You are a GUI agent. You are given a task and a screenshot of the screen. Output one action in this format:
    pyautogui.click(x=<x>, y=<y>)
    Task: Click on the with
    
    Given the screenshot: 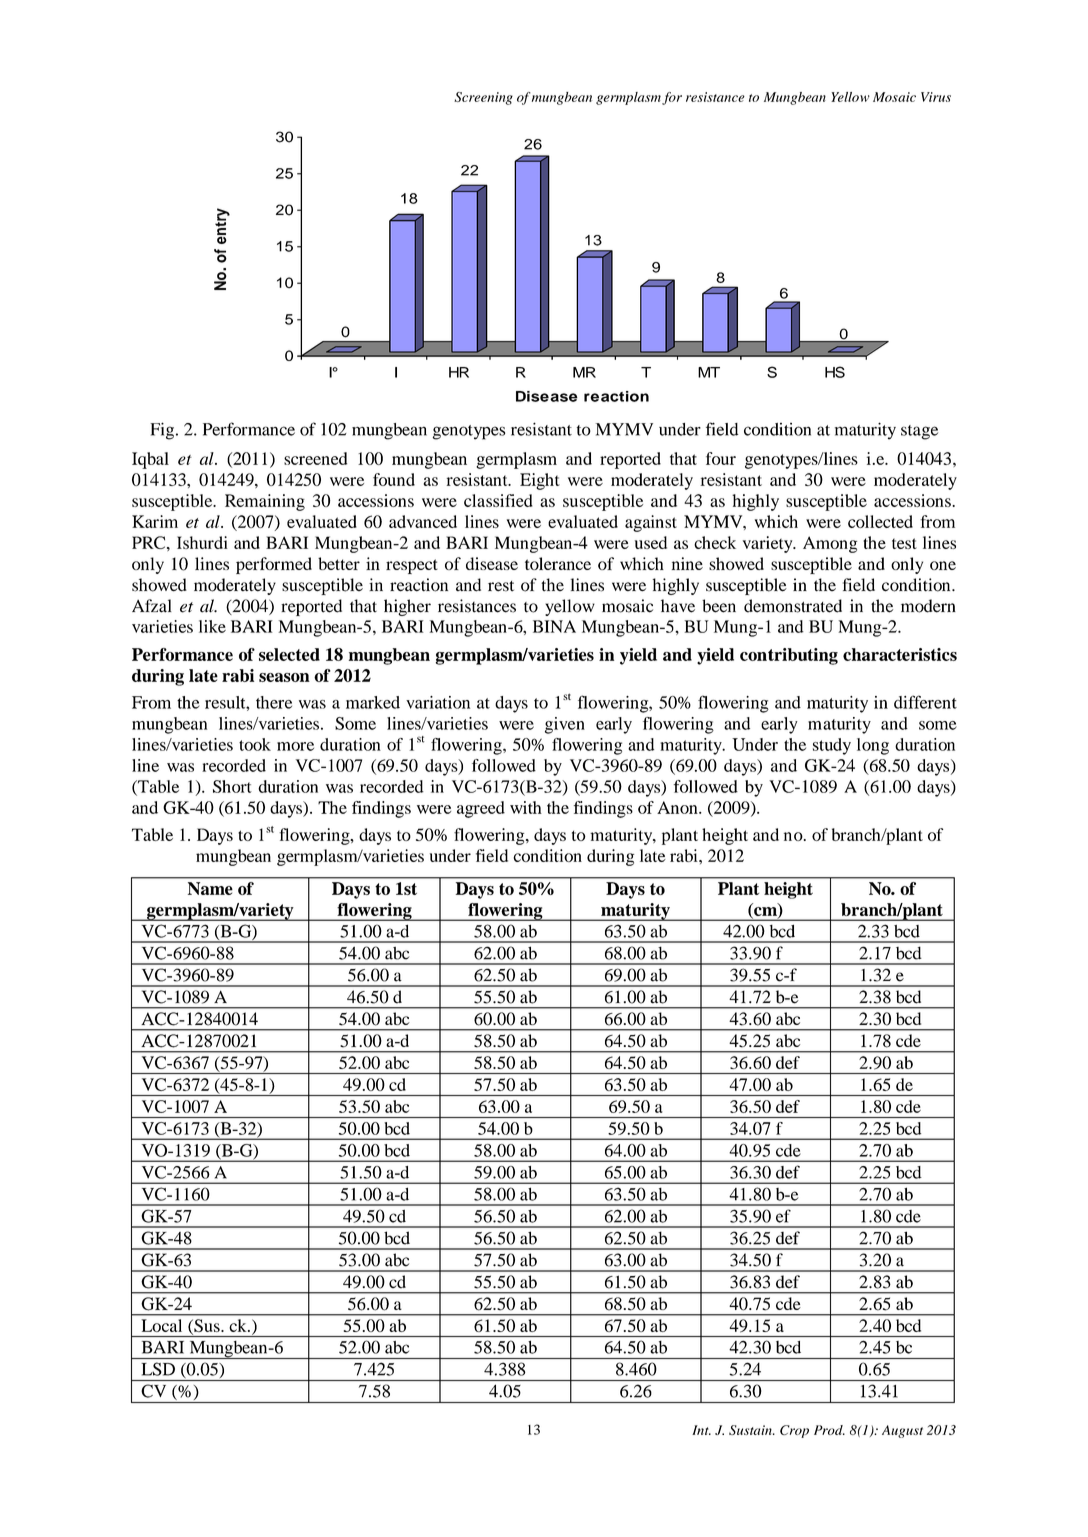 What is the action you would take?
    pyautogui.click(x=526, y=807)
